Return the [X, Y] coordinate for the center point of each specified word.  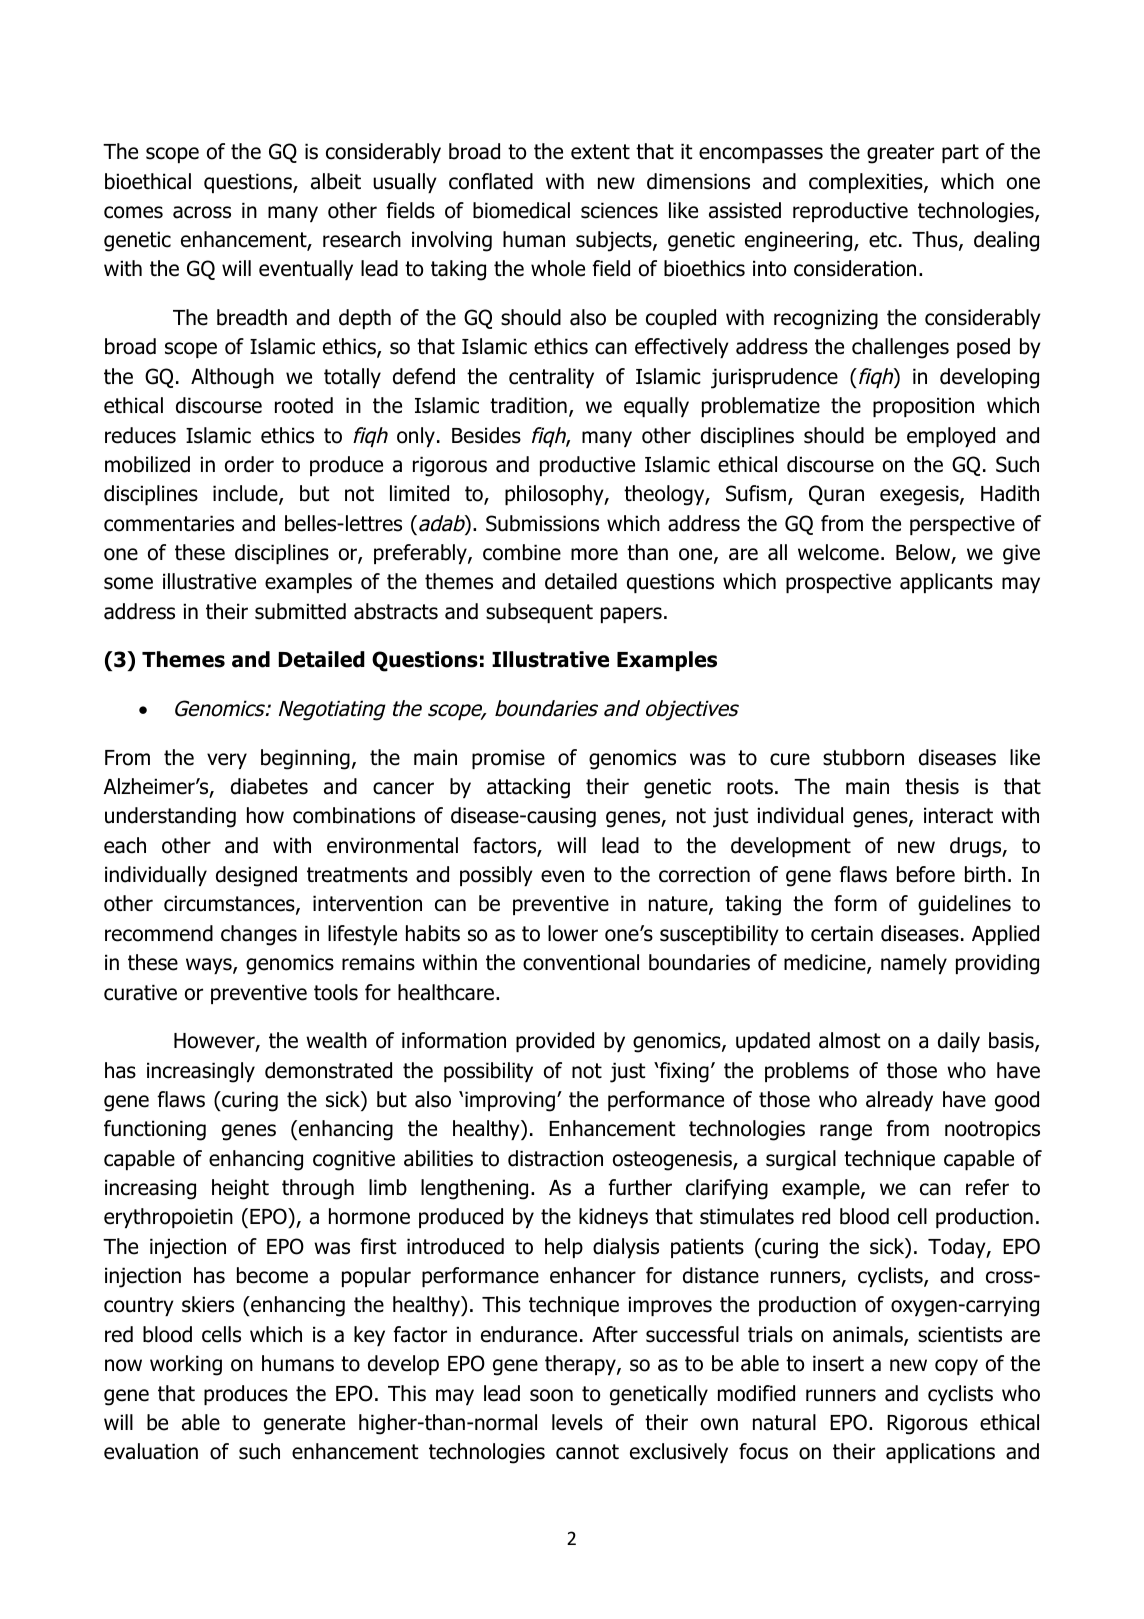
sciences [619, 210]
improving [510, 1101]
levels [577, 1422]
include [246, 494]
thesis [932, 786]
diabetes [269, 786]
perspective [962, 525]
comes [133, 212]
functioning [155, 1130]
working [186, 1365]
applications [940, 1453]
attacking [528, 788]
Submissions [542, 523]
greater [900, 154]
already [899, 1101]
